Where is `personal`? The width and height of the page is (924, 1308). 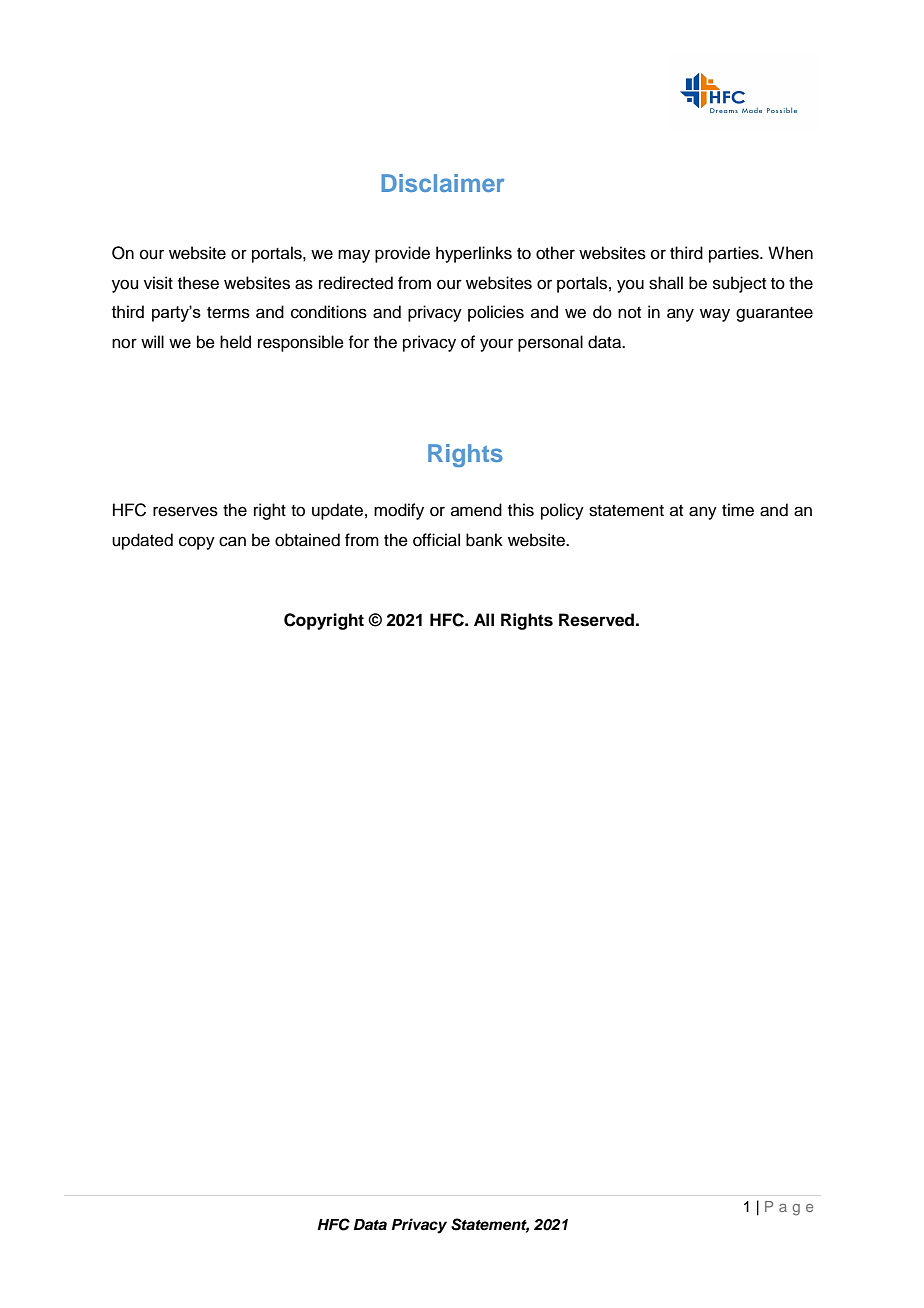 personal is located at coordinates (550, 343).
